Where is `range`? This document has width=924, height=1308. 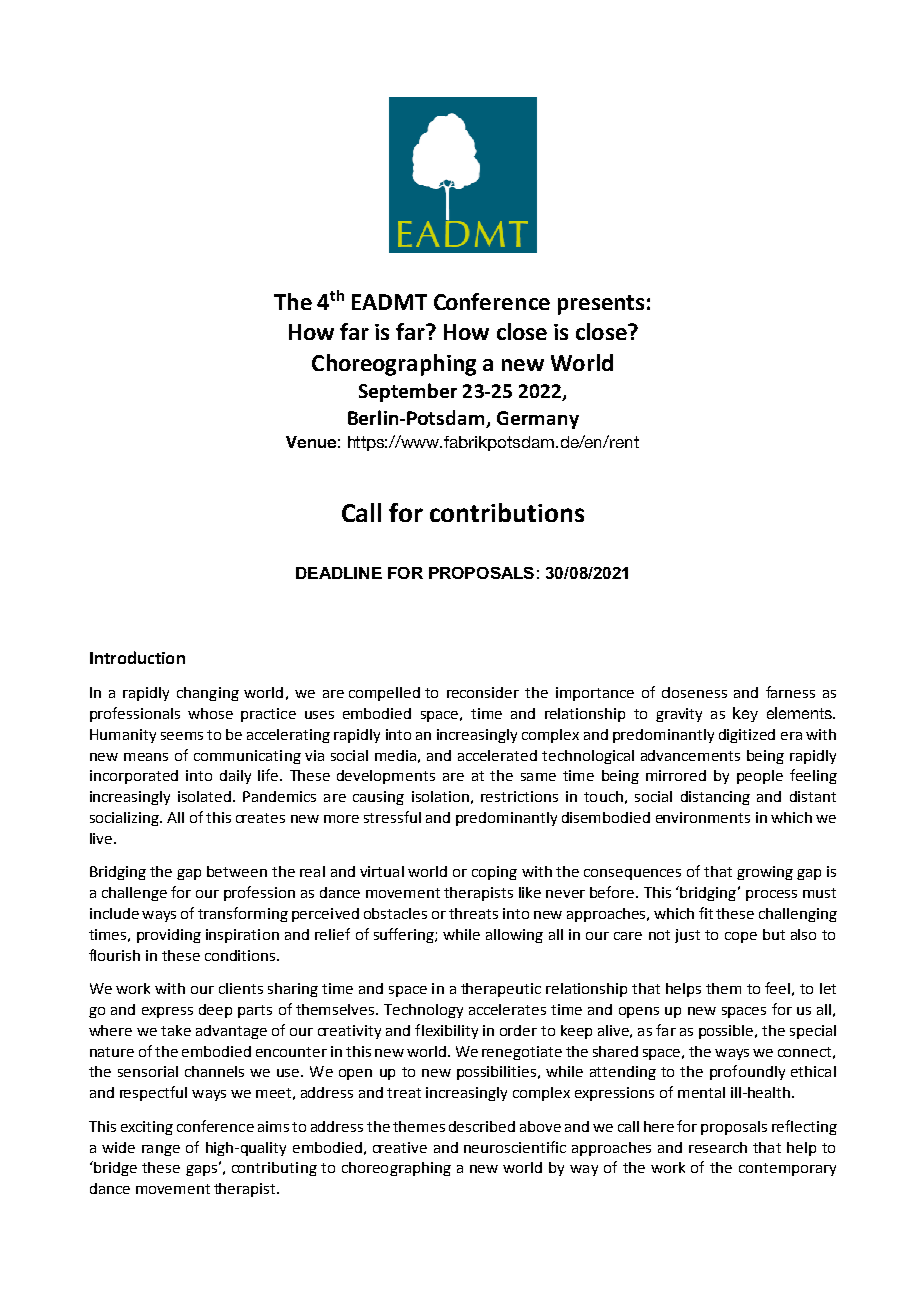
range is located at coordinates (161, 1150).
